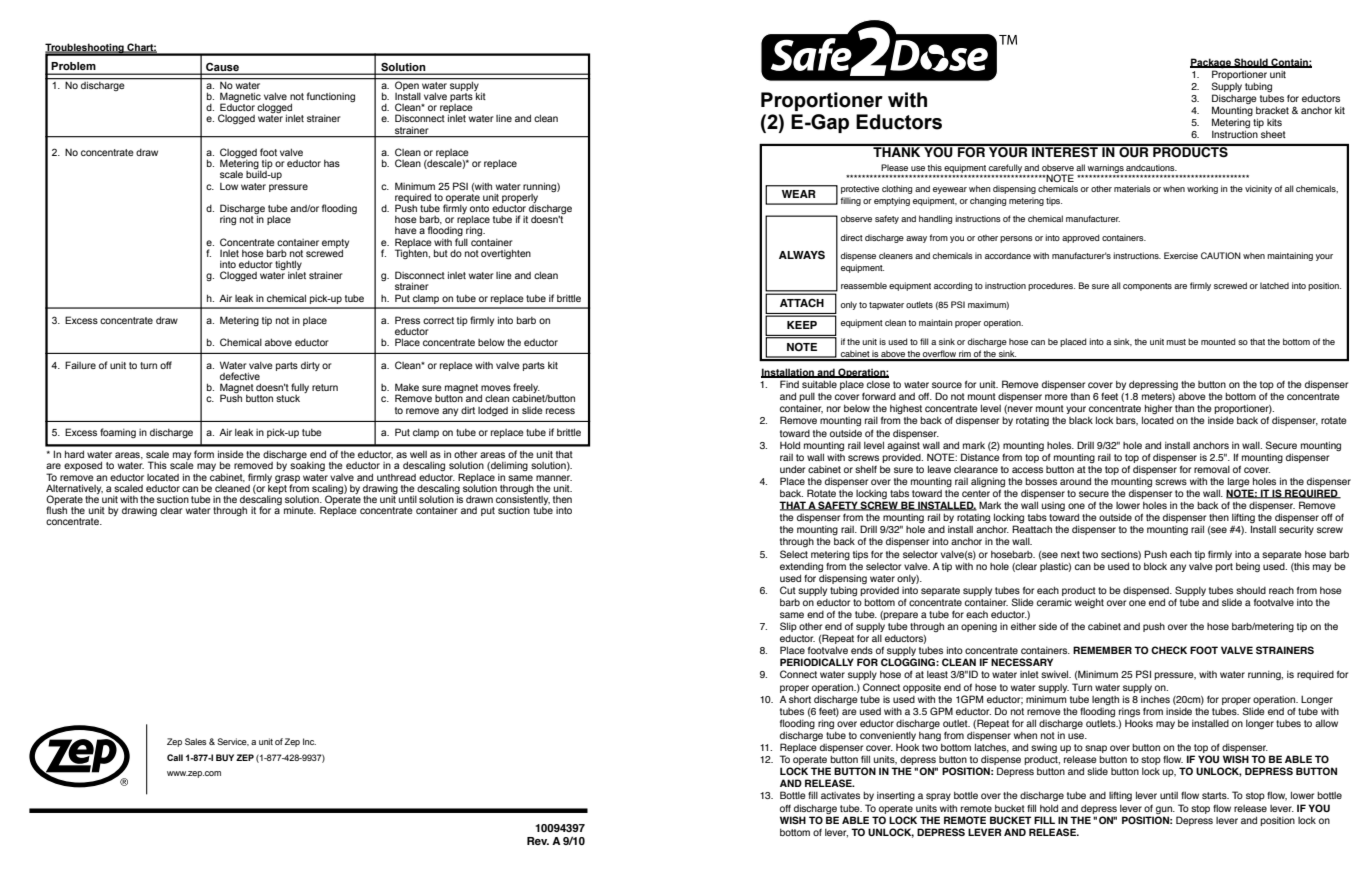 Image resolution: width=1372 pixels, height=887 pixels. What do you see at coordinates (1211, 63) in the screenshot?
I see `Package` at bounding box center [1211, 63].
